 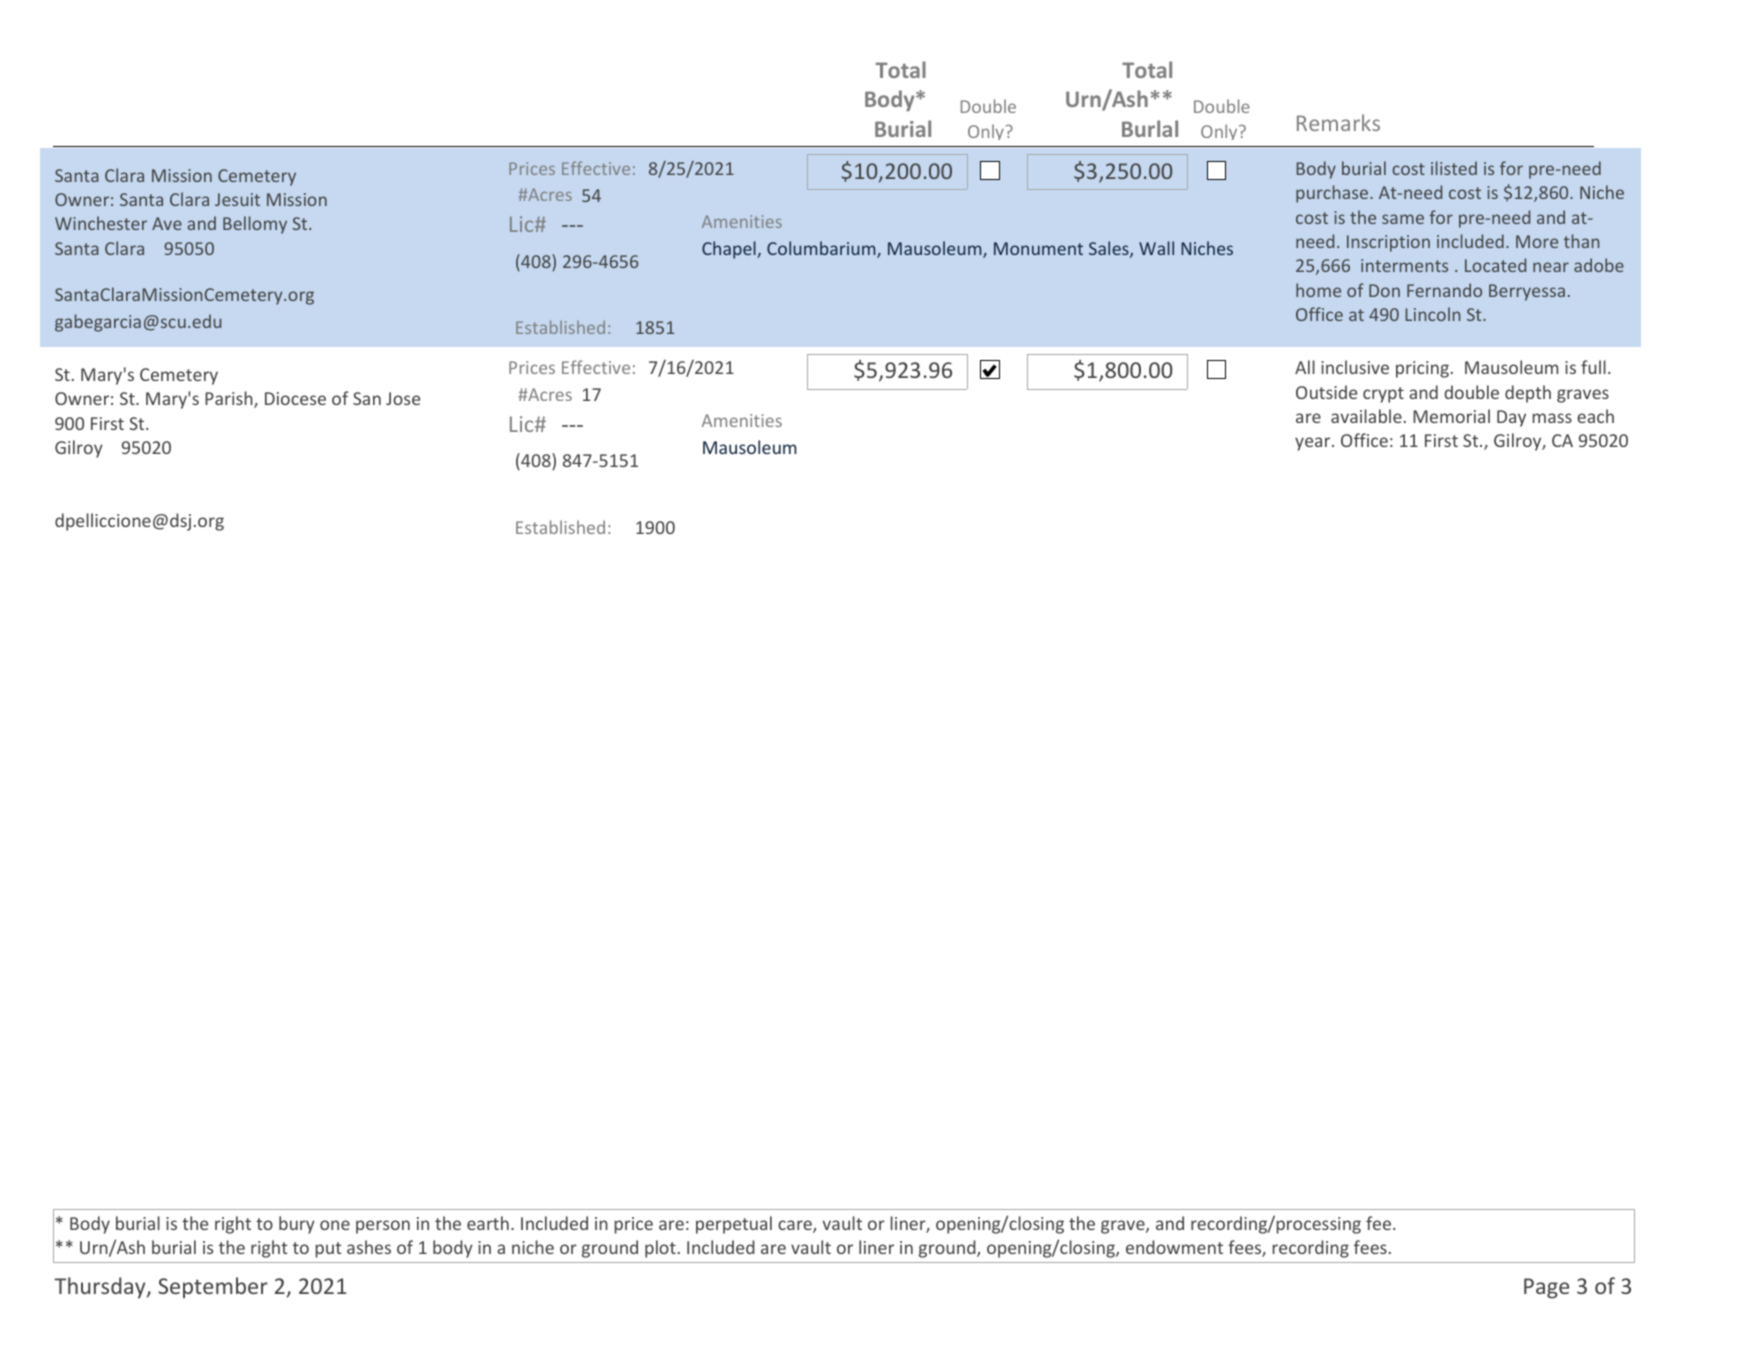 What do you see at coordinates (796, 1226) in the screenshot?
I see `care` at bounding box center [796, 1226].
